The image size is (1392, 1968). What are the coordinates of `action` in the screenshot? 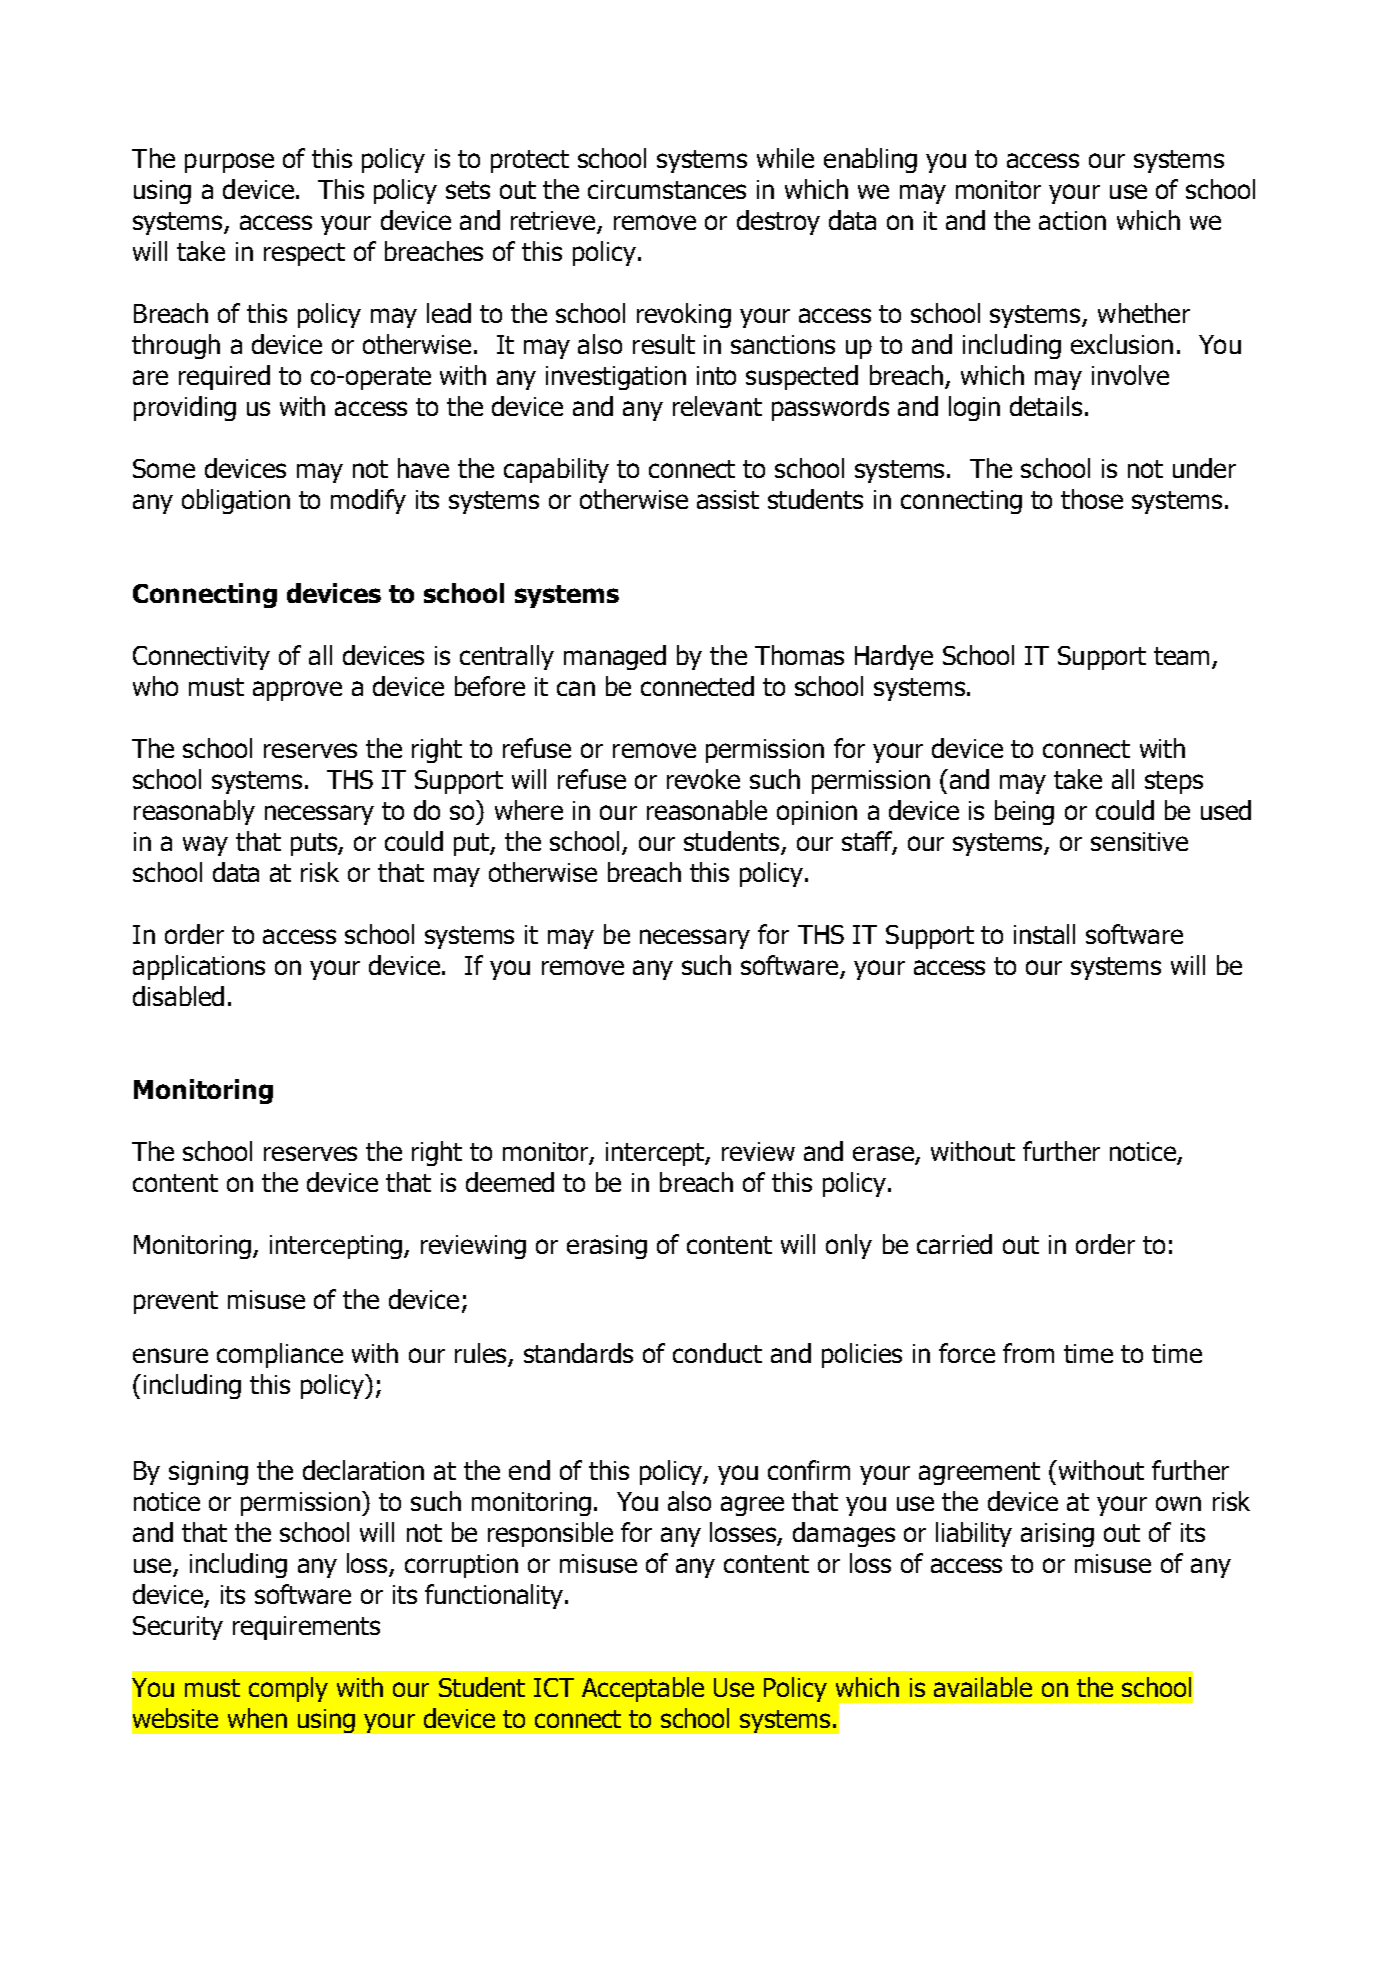 It's located at (1072, 220).
